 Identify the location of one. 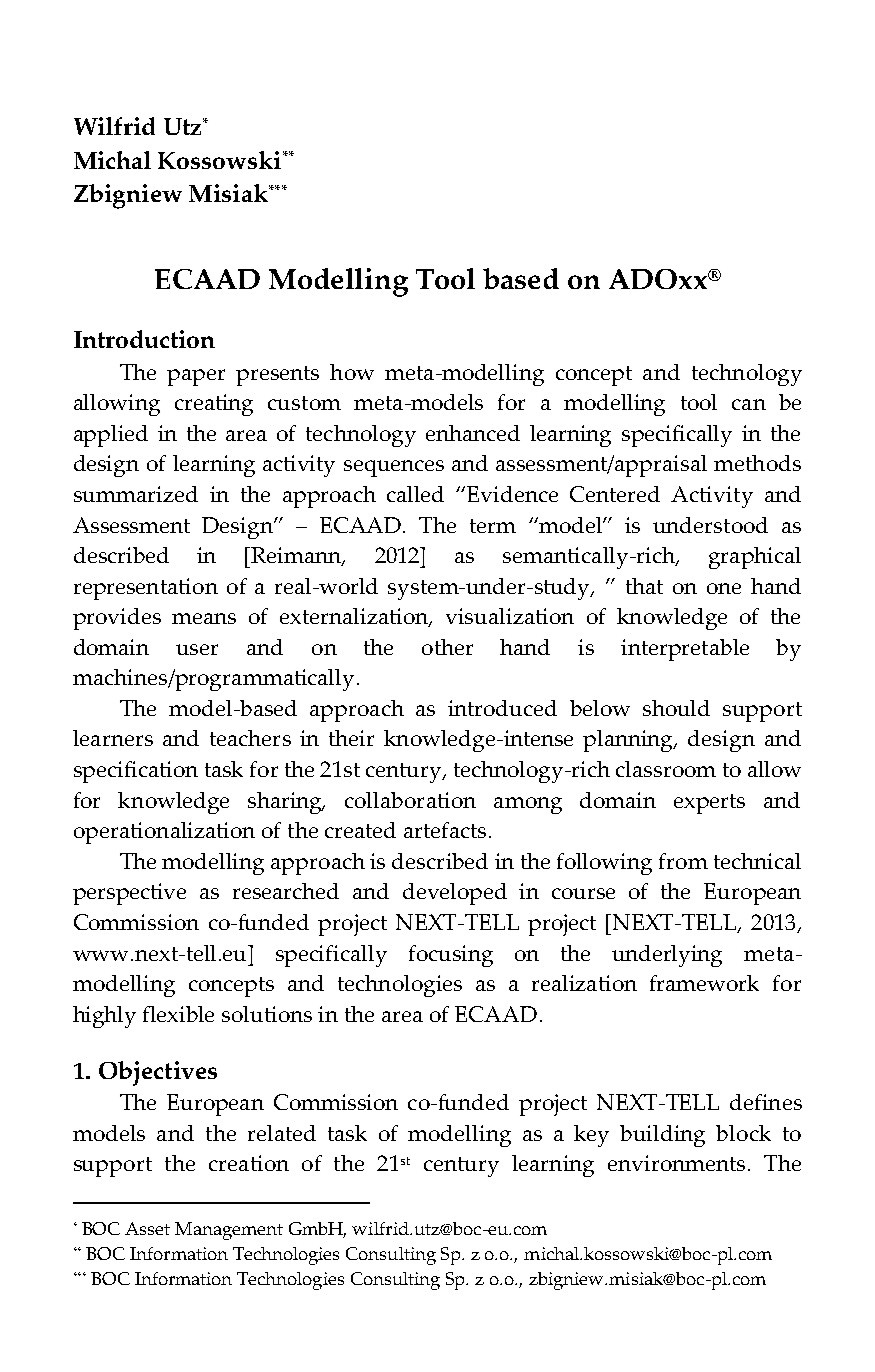
(724, 588).
